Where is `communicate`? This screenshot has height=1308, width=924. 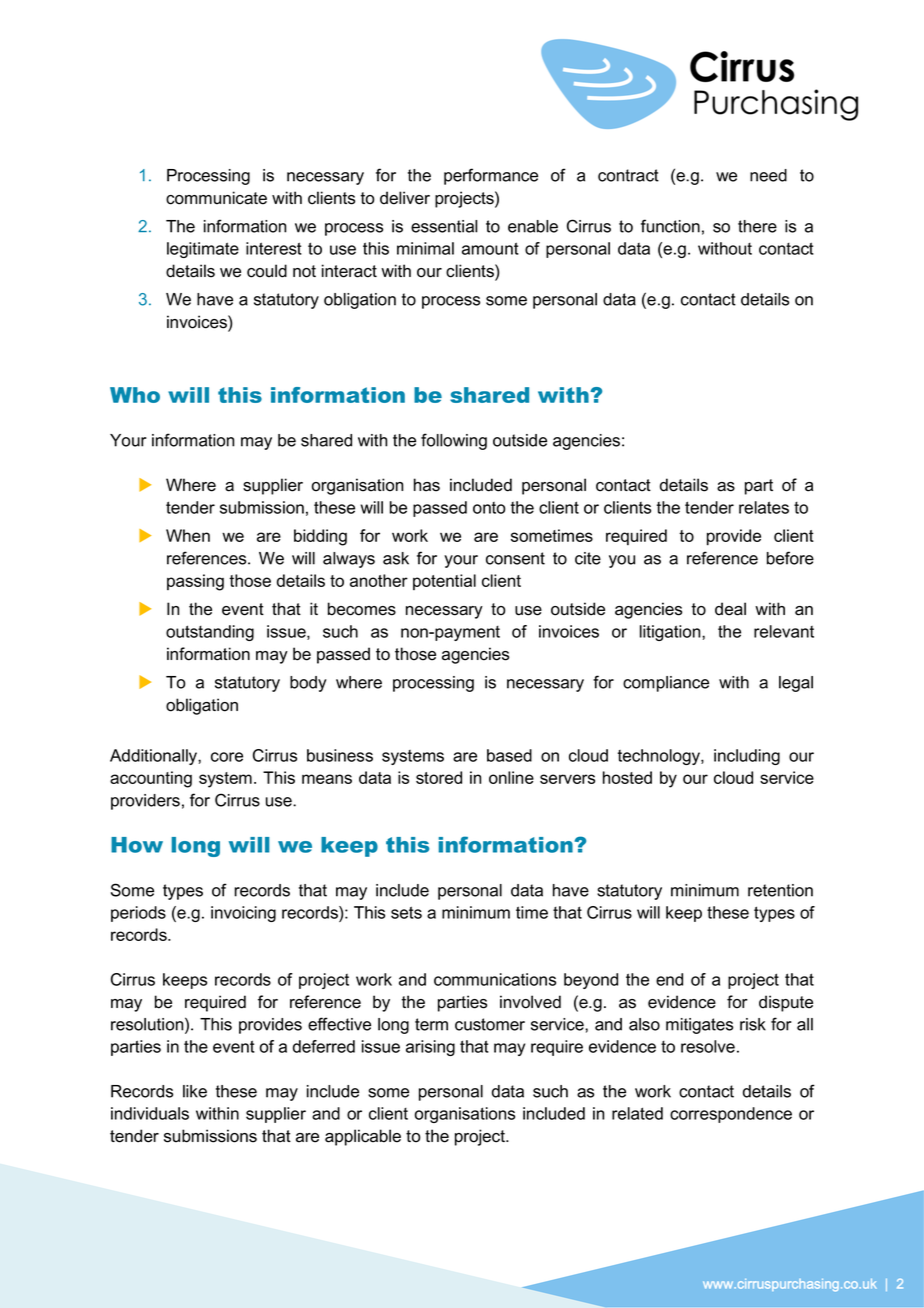
communicate is located at coordinates (216, 198).
